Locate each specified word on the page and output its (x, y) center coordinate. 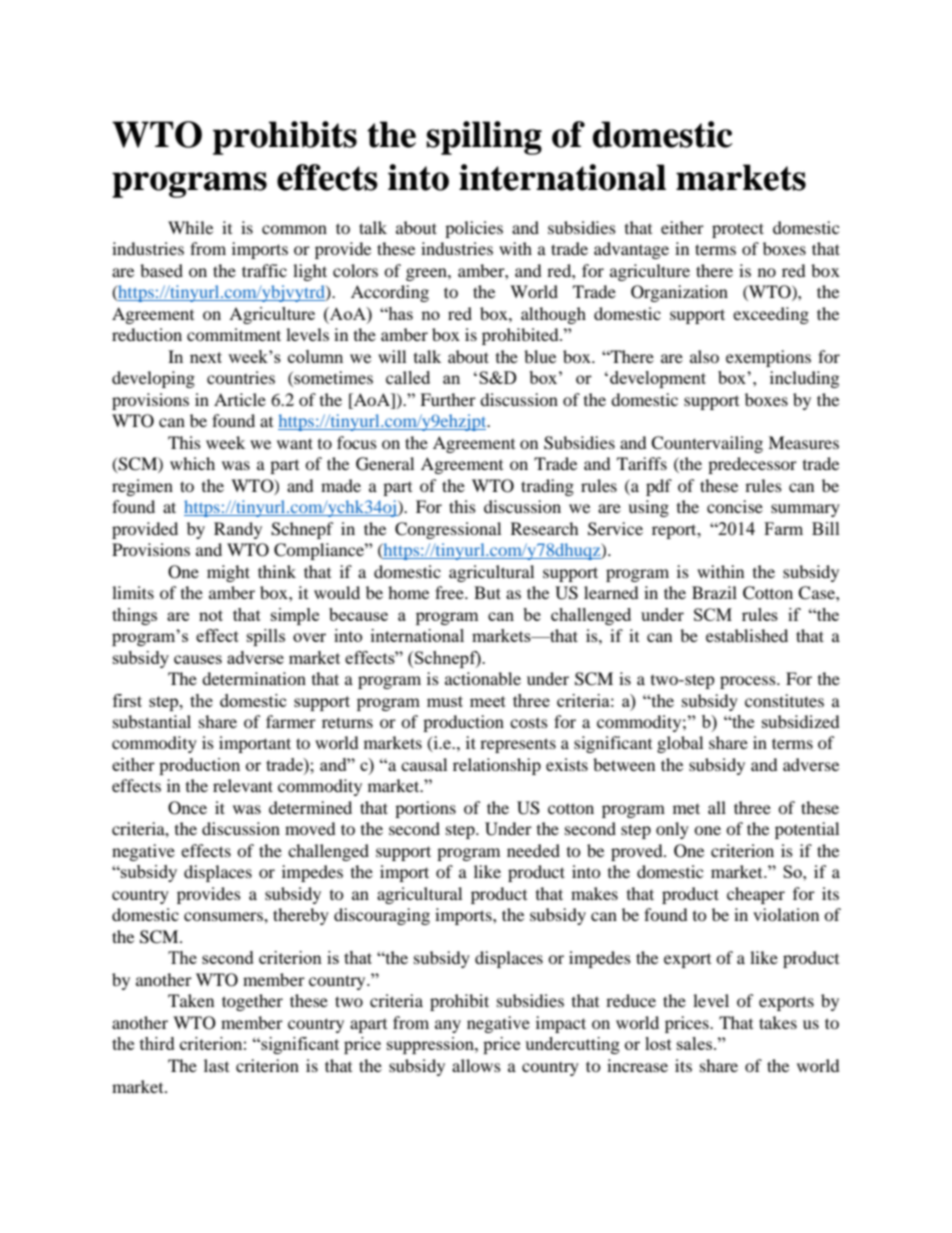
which (192, 463)
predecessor (752, 465)
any (448, 1026)
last (216, 1065)
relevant (243, 785)
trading (547, 487)
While (190, 227)
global (680, 744)
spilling (484, 138)
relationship (497, 766)
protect (738, 230)
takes (778, 1022)
